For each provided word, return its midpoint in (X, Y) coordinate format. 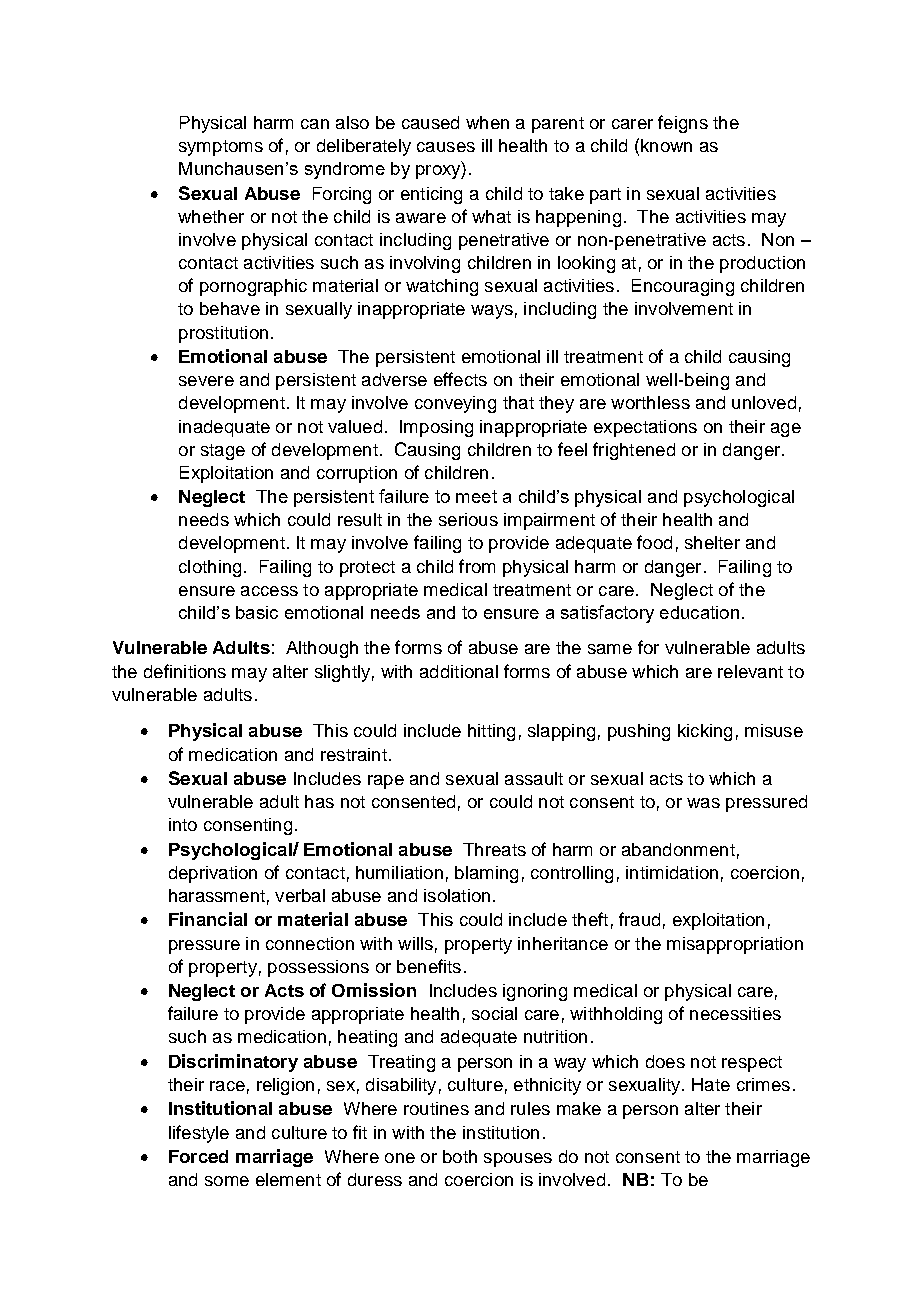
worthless (650, 402)
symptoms (221, 148)
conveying (455, 404)
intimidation (672, 872)
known (666, 145)
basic (257, 612)
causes (446, 147)
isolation (457, 895)
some (227, 1181)
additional (459, 671)
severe (206, 381)
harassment (217, 895)
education (699, 612)
